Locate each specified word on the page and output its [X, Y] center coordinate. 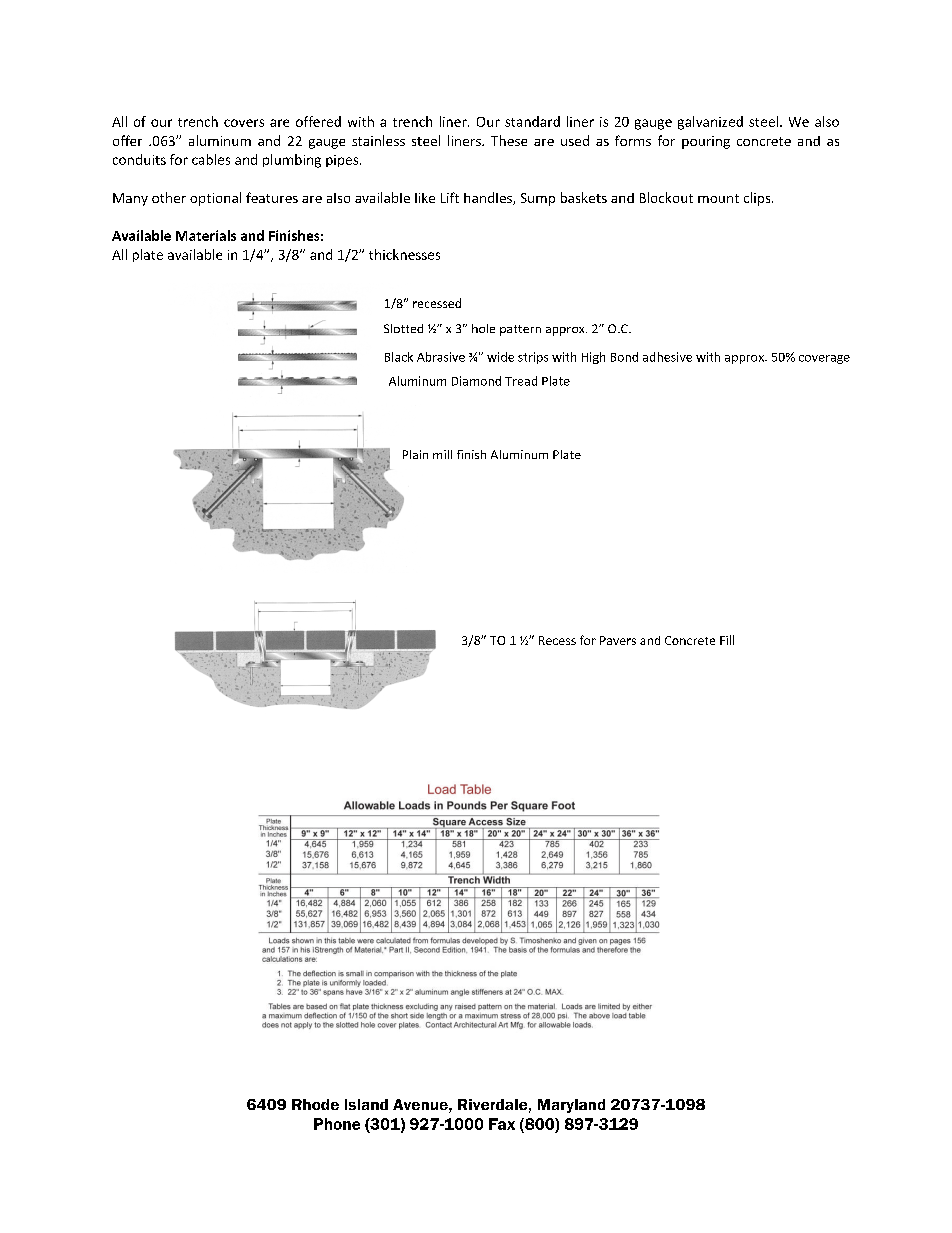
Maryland [571, 1106]
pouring [706, 142]
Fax [502, 1124]
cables [211, 159]
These [509, 140]
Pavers [618, 640]
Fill [727, 640]
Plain [415, 454]
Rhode [315, 1104]
